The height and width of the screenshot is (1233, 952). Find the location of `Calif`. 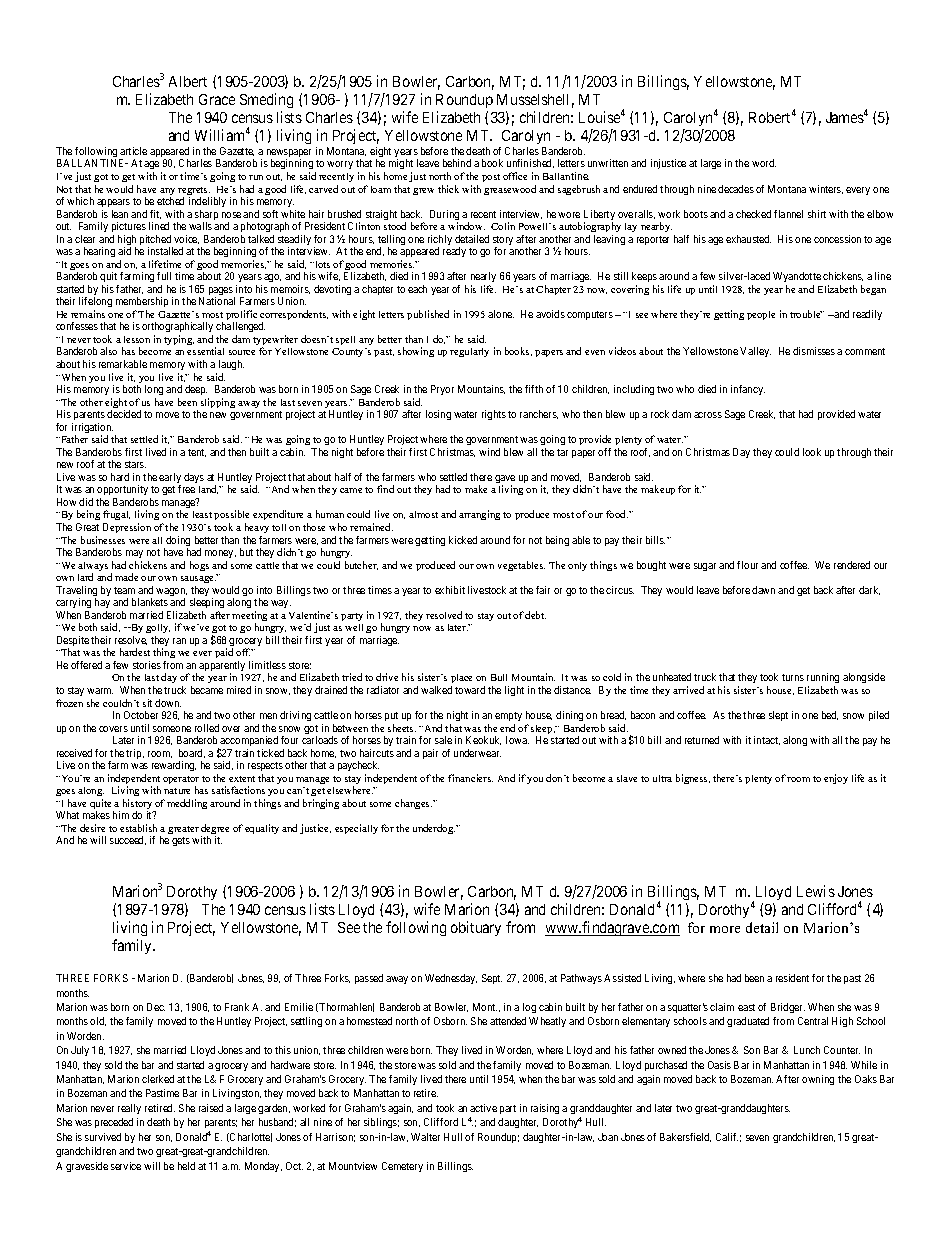

Calif is located at coordinates (727, 1137).
